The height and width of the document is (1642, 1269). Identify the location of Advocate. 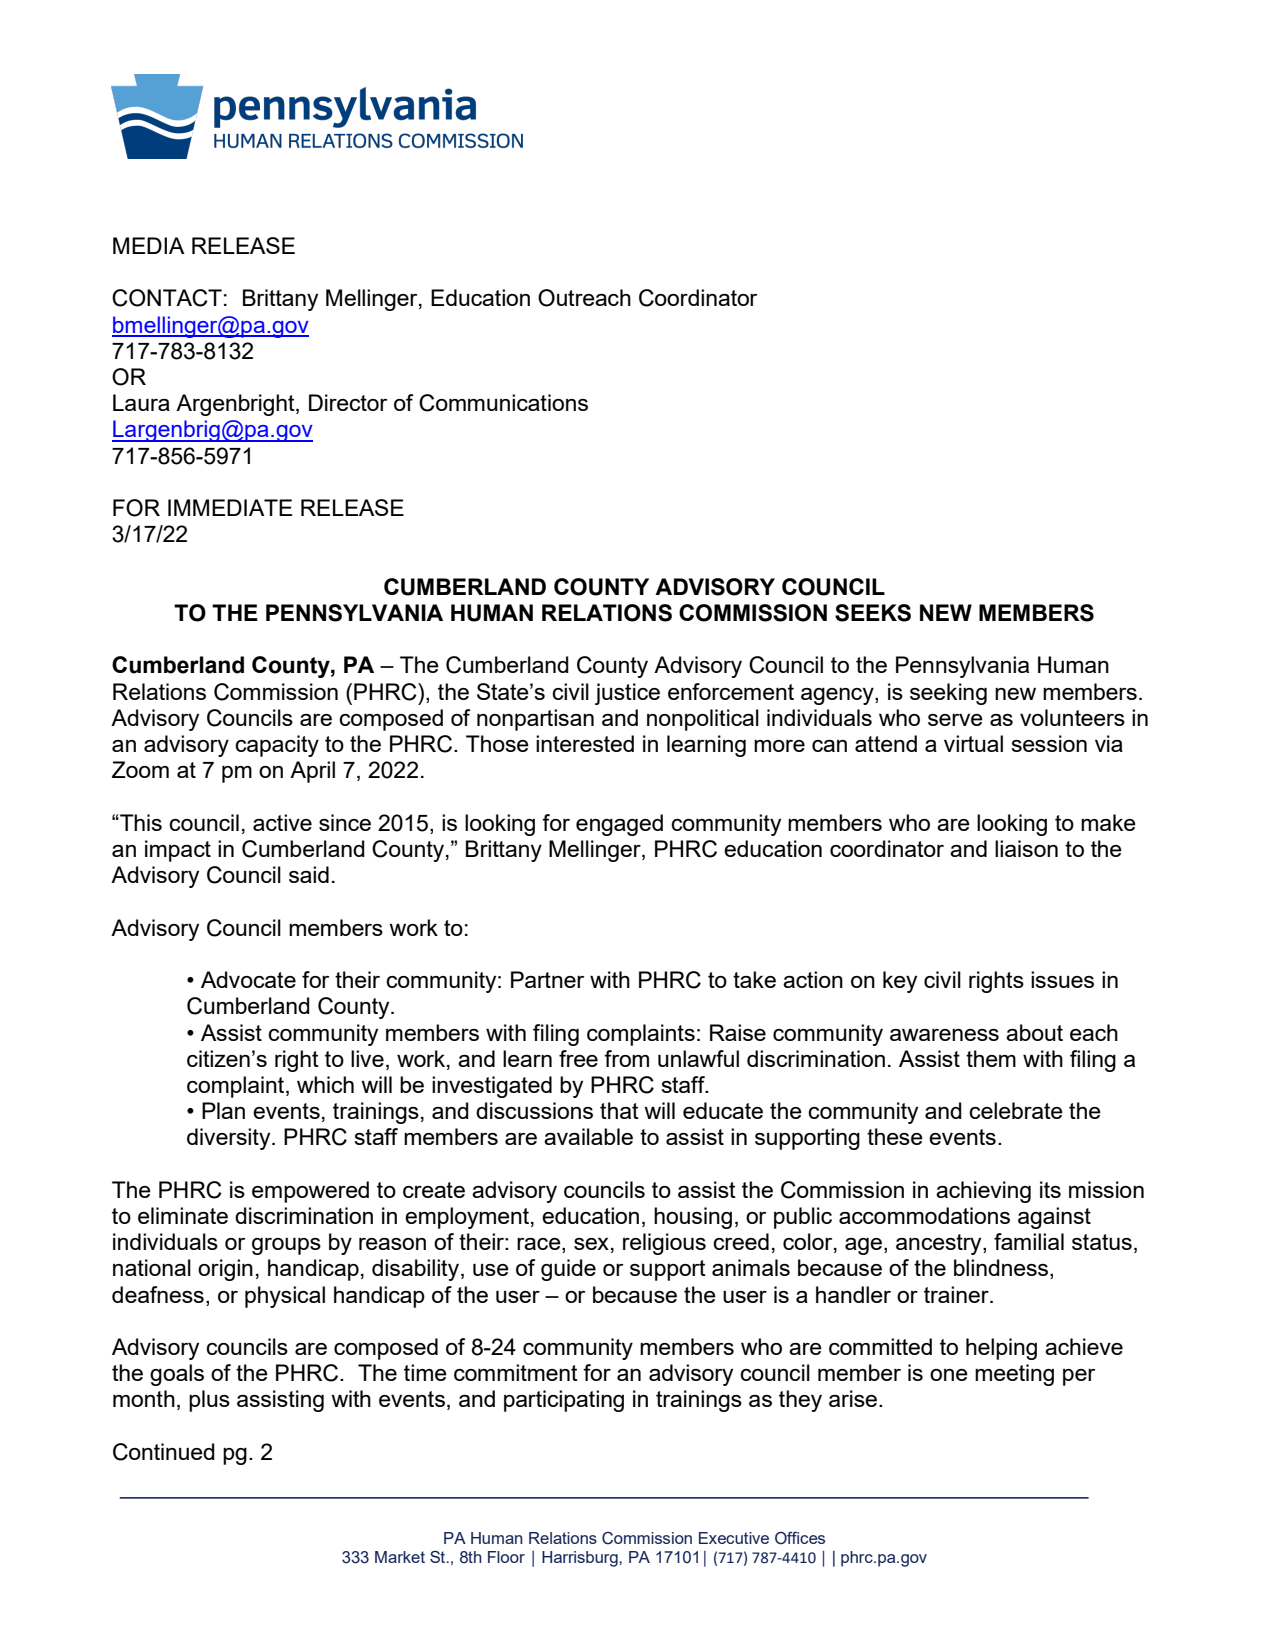
(248, 979).
